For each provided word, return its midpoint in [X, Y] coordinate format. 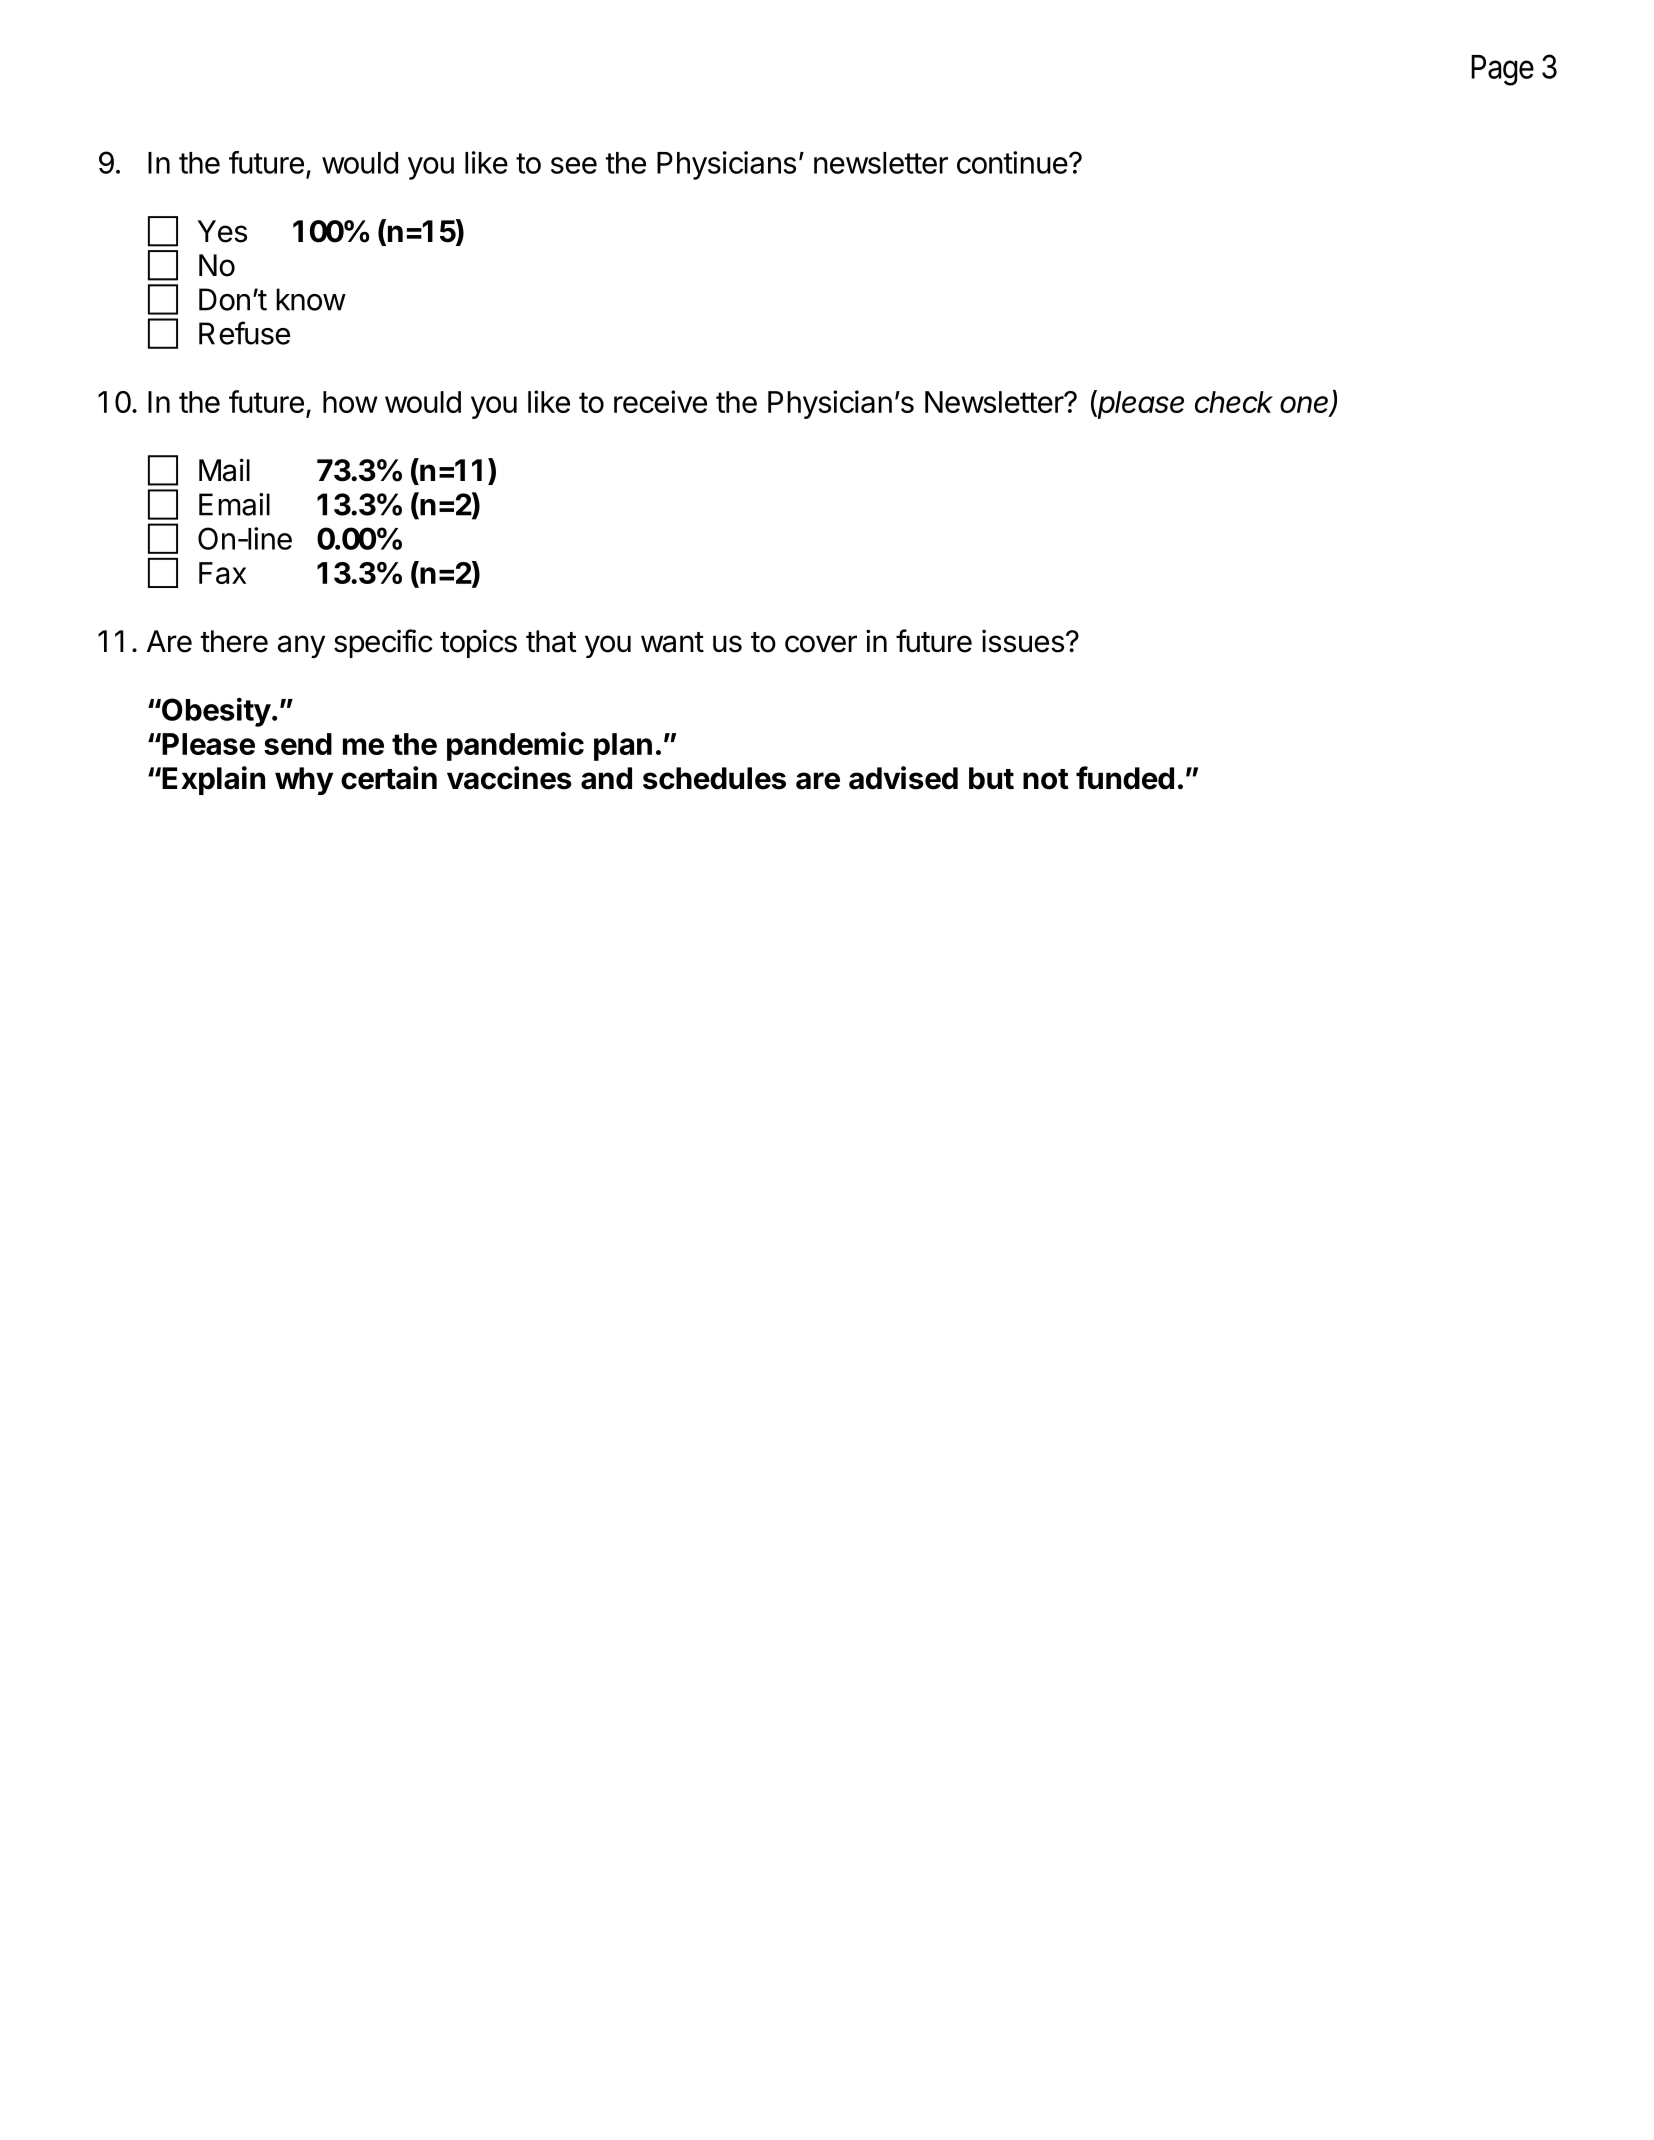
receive [660, 401]
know [311, 299]
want [672, 642]
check [1234, 402]
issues [1023, 641]
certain [389, 778]
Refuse [244, 333]
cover [821, 644]
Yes [222, 231]
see [574, 165]
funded [1125, 778]
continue [1012, 162]
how [350, 402]
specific [383, 643]
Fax [222, 573]
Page [1502, 70]
